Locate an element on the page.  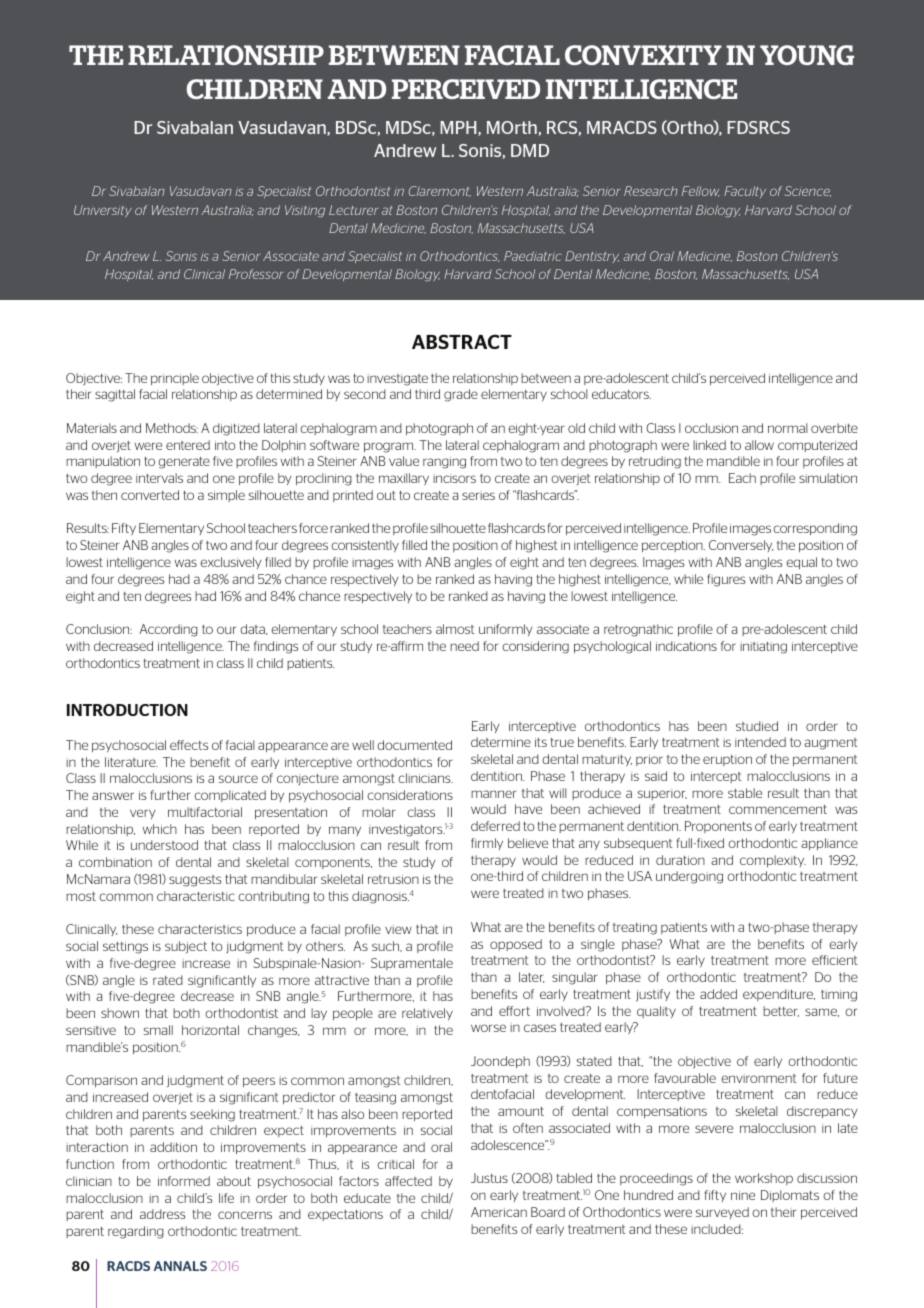
included is located at coordinates (717, 1229).
